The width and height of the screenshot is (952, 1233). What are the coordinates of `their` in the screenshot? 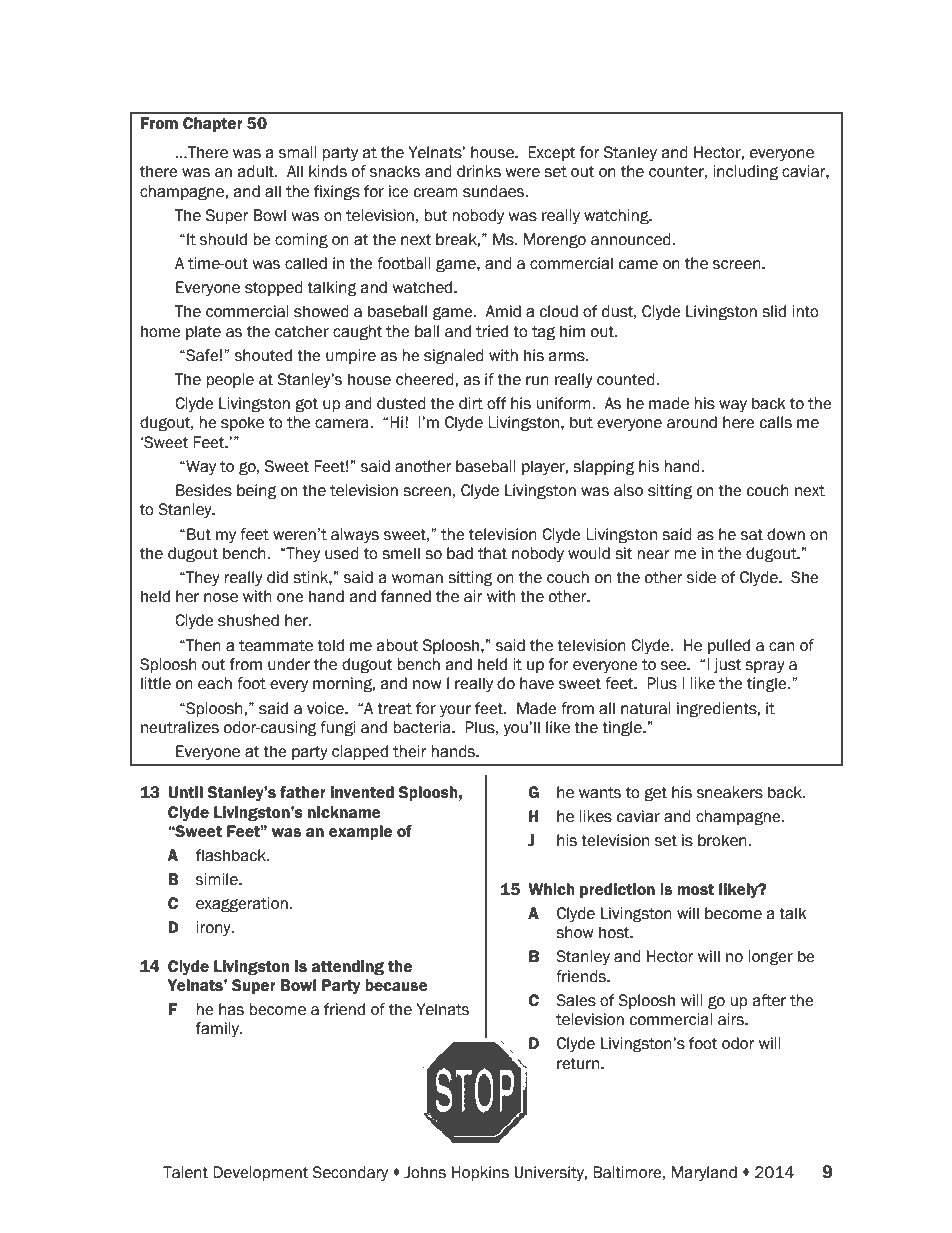 It's located at (409, 751).
